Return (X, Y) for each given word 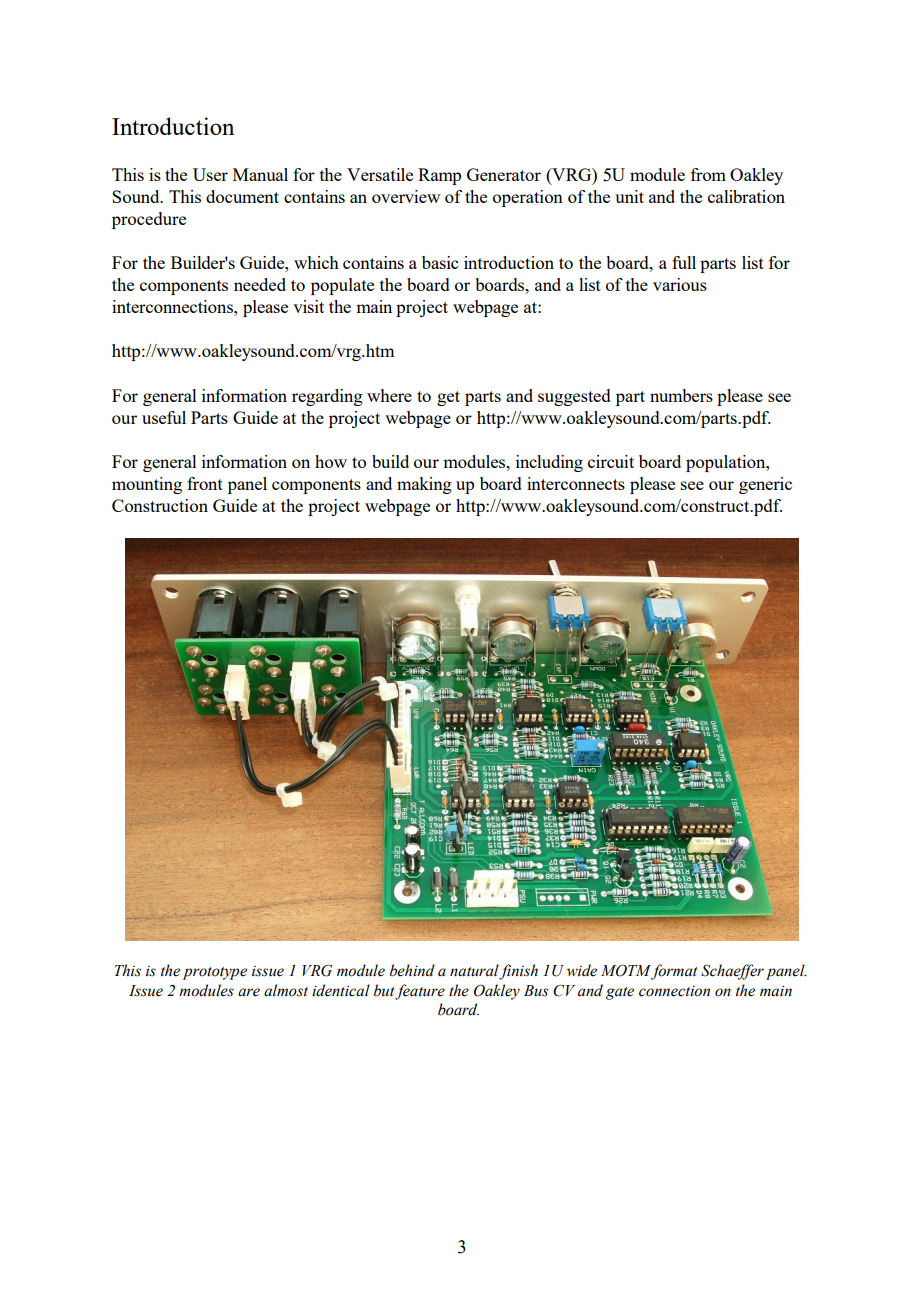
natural (474, 970)
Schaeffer (732, 972)
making (424, 485)
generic (765, 485)
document (242, 196)
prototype (215, 973)
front (205, 483)
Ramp (439, 176)
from (708, 174)
